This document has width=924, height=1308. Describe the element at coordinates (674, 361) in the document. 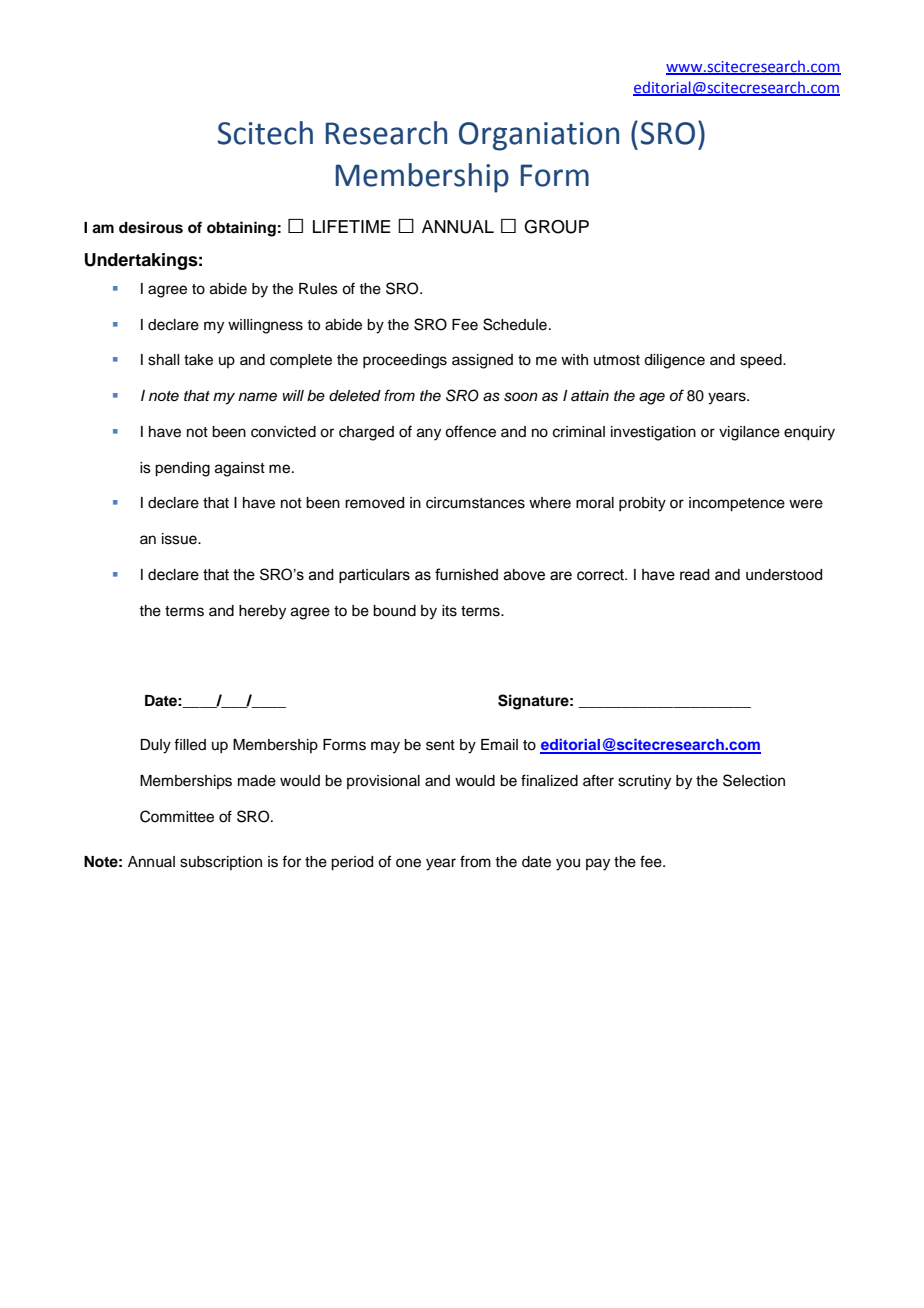

I see `diligence` at that location.
